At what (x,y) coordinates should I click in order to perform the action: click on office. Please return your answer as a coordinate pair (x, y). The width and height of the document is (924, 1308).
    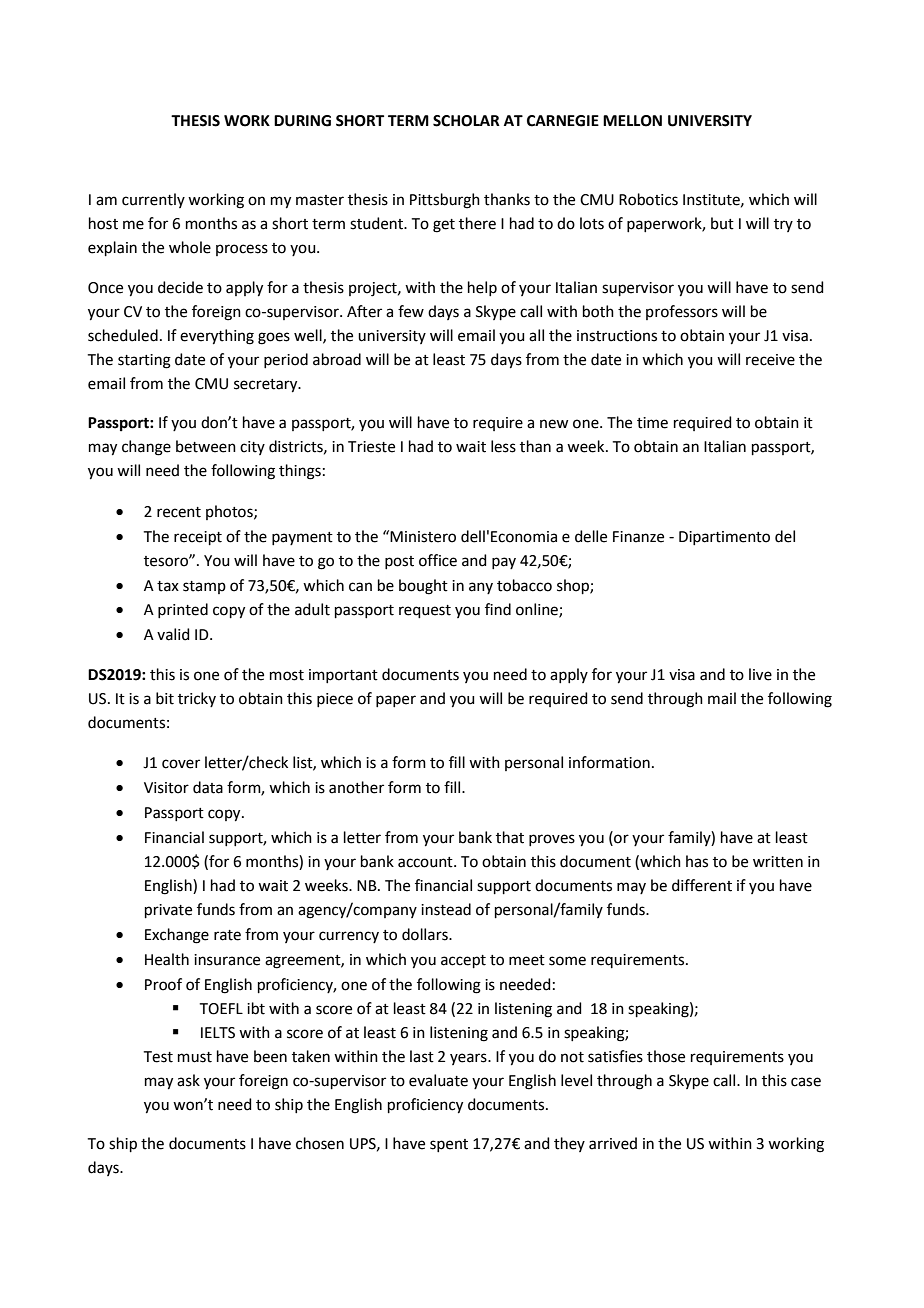
    Looking at the image, I should click on (438, 560).
